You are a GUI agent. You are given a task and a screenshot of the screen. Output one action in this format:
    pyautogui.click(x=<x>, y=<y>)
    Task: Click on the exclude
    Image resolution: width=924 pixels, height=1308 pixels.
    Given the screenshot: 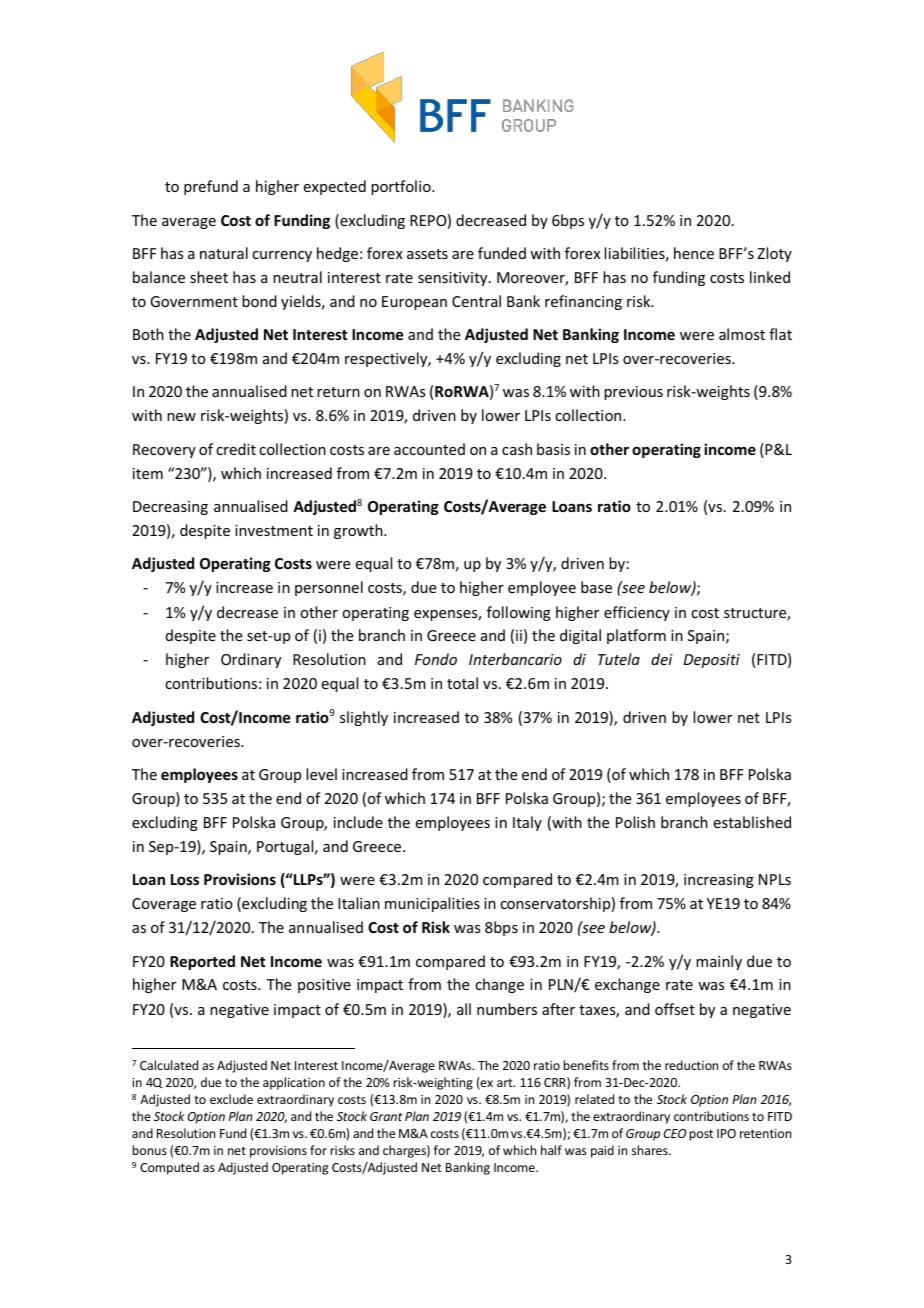 What is the action you would take?
    pyautogui.click(x=231, y=1099)
